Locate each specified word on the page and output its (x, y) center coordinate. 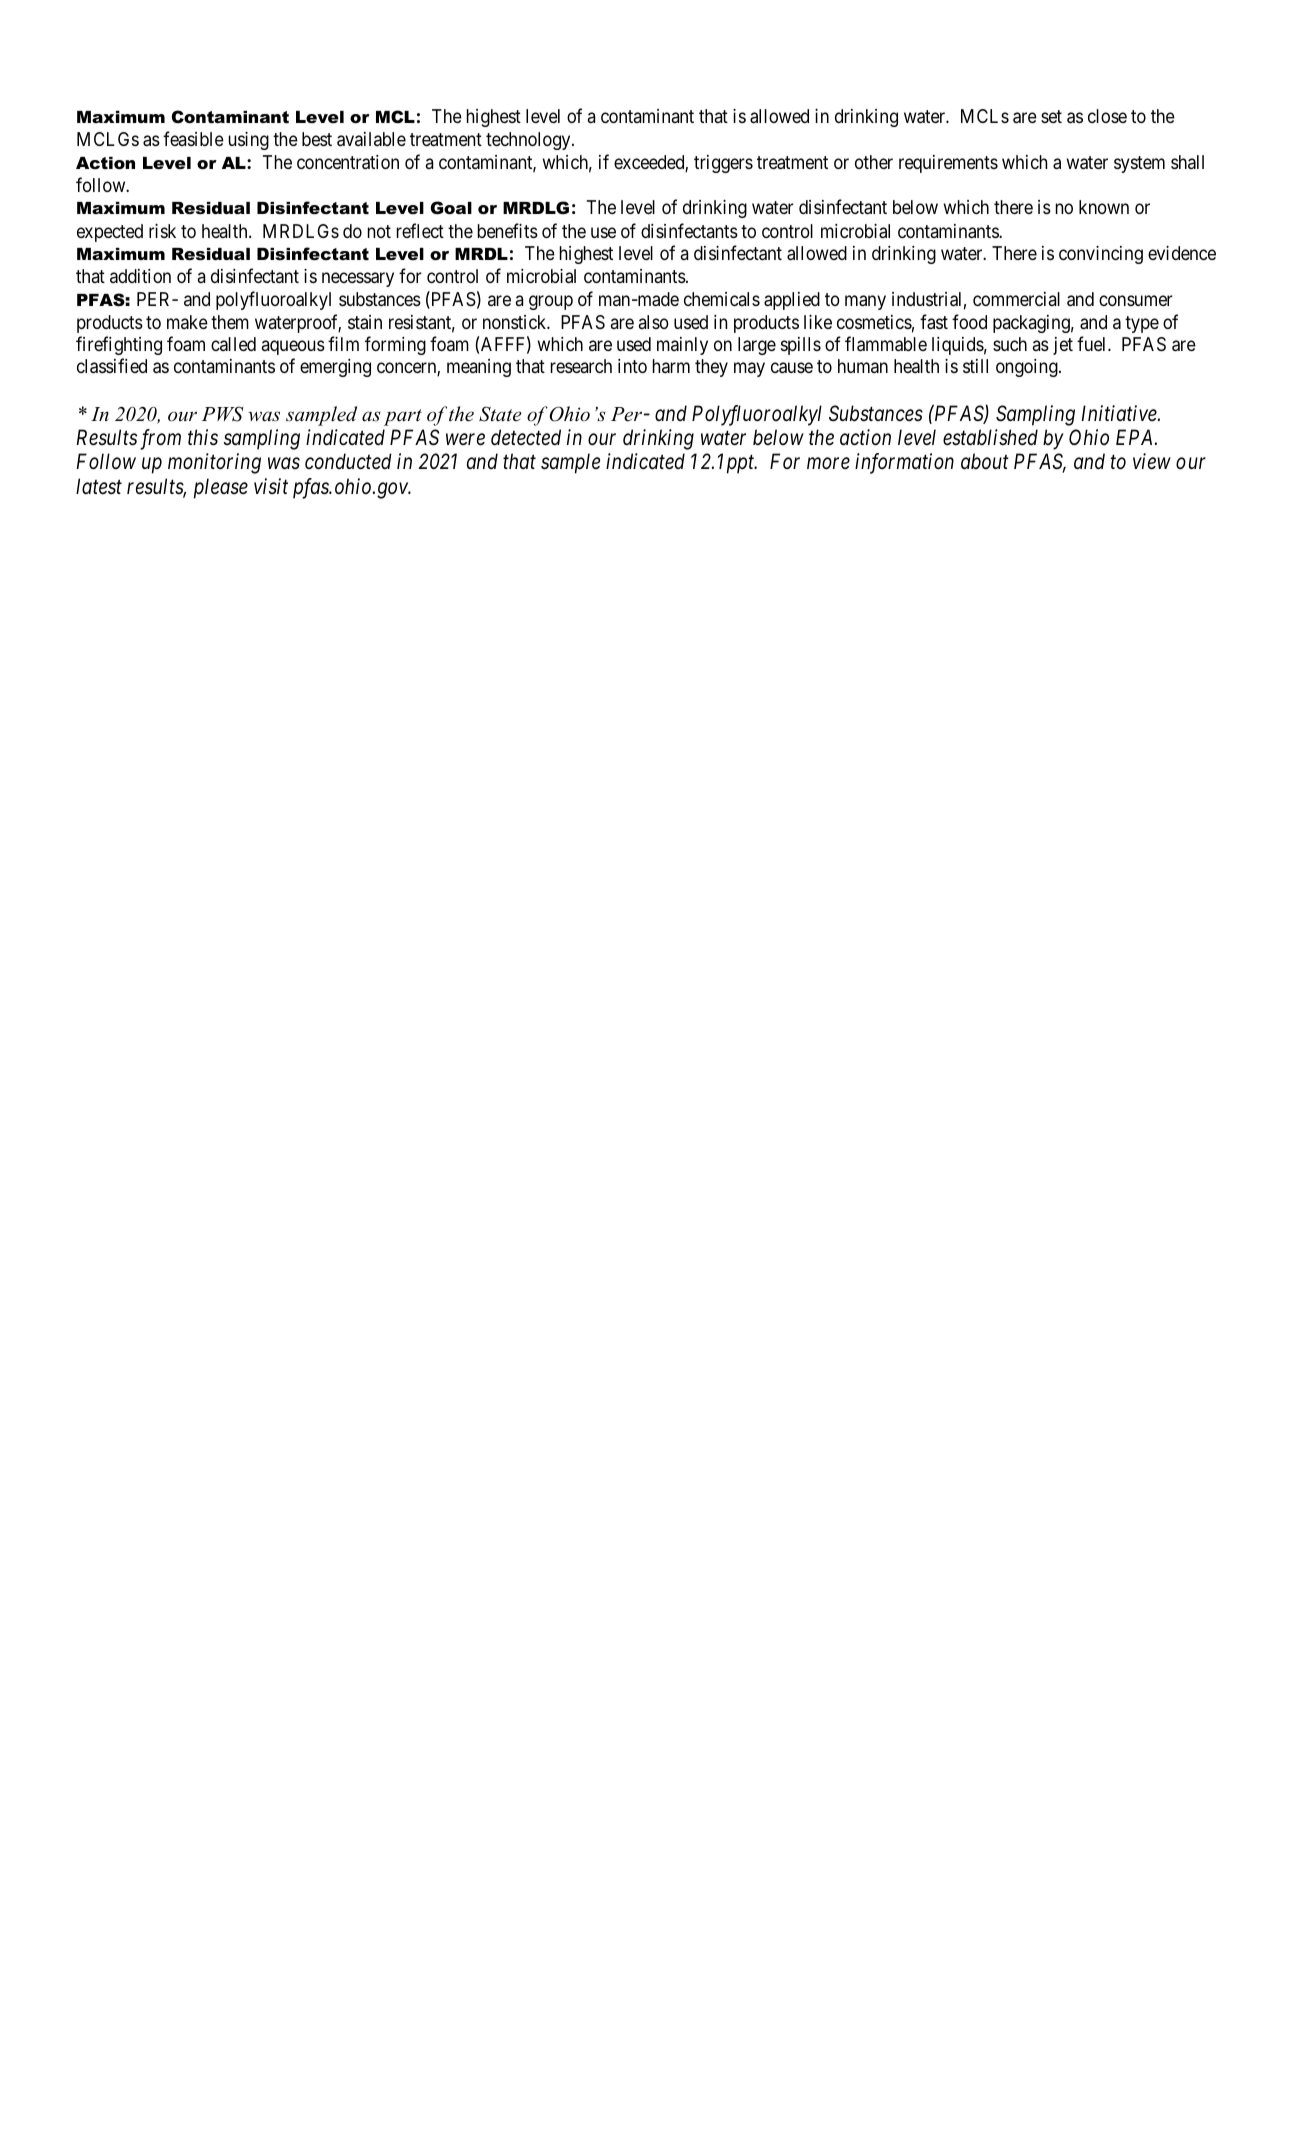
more (828, 464)
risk (162, 231)
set (1051, 116)
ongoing (1028, 368)
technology (529, 141)
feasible (193, 138)
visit (271, 486)
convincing (1101, 255)
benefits (508, 230)
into (632, 366)
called (233, 344)
